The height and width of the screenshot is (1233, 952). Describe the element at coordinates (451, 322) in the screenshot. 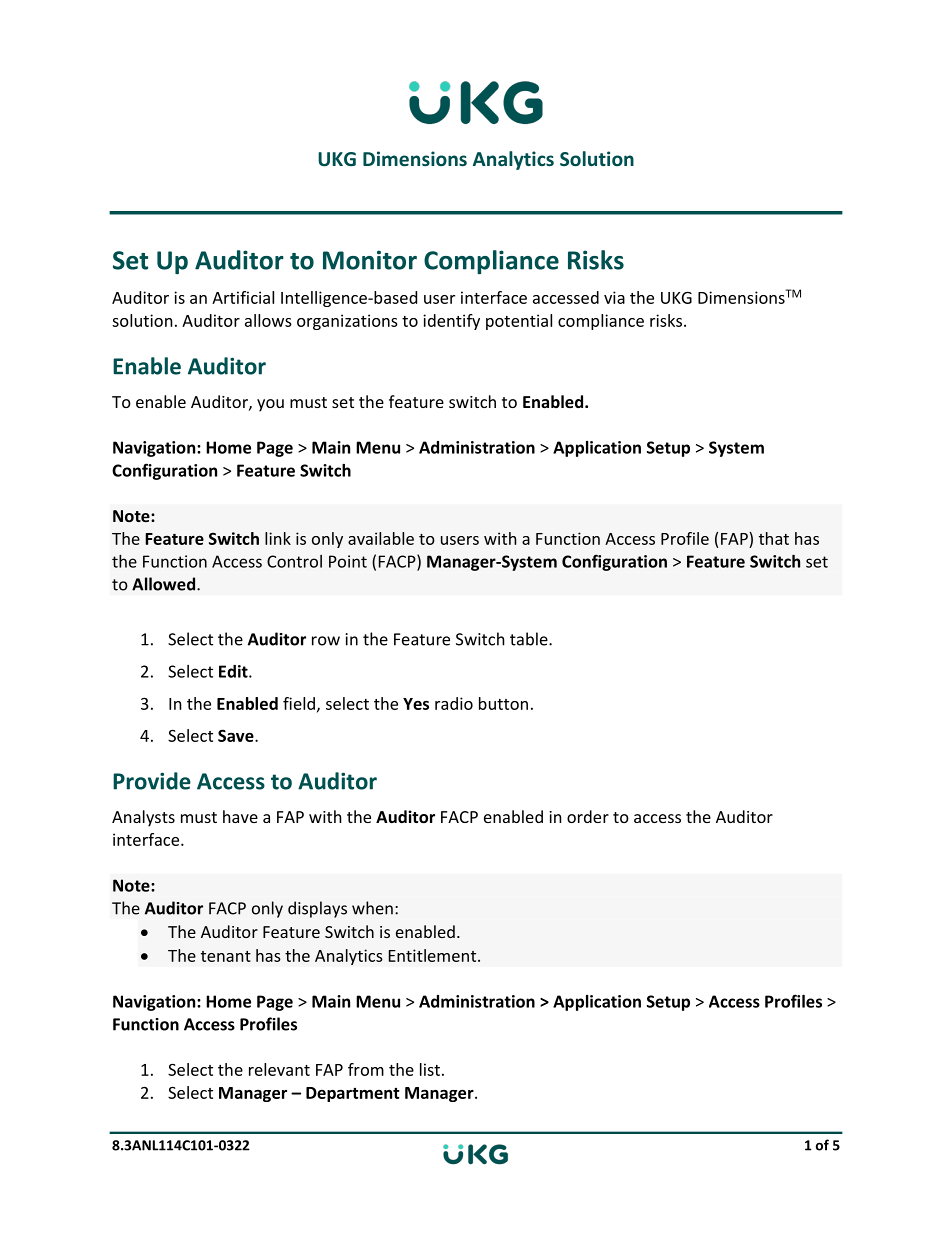

I see `identify` at that location.
